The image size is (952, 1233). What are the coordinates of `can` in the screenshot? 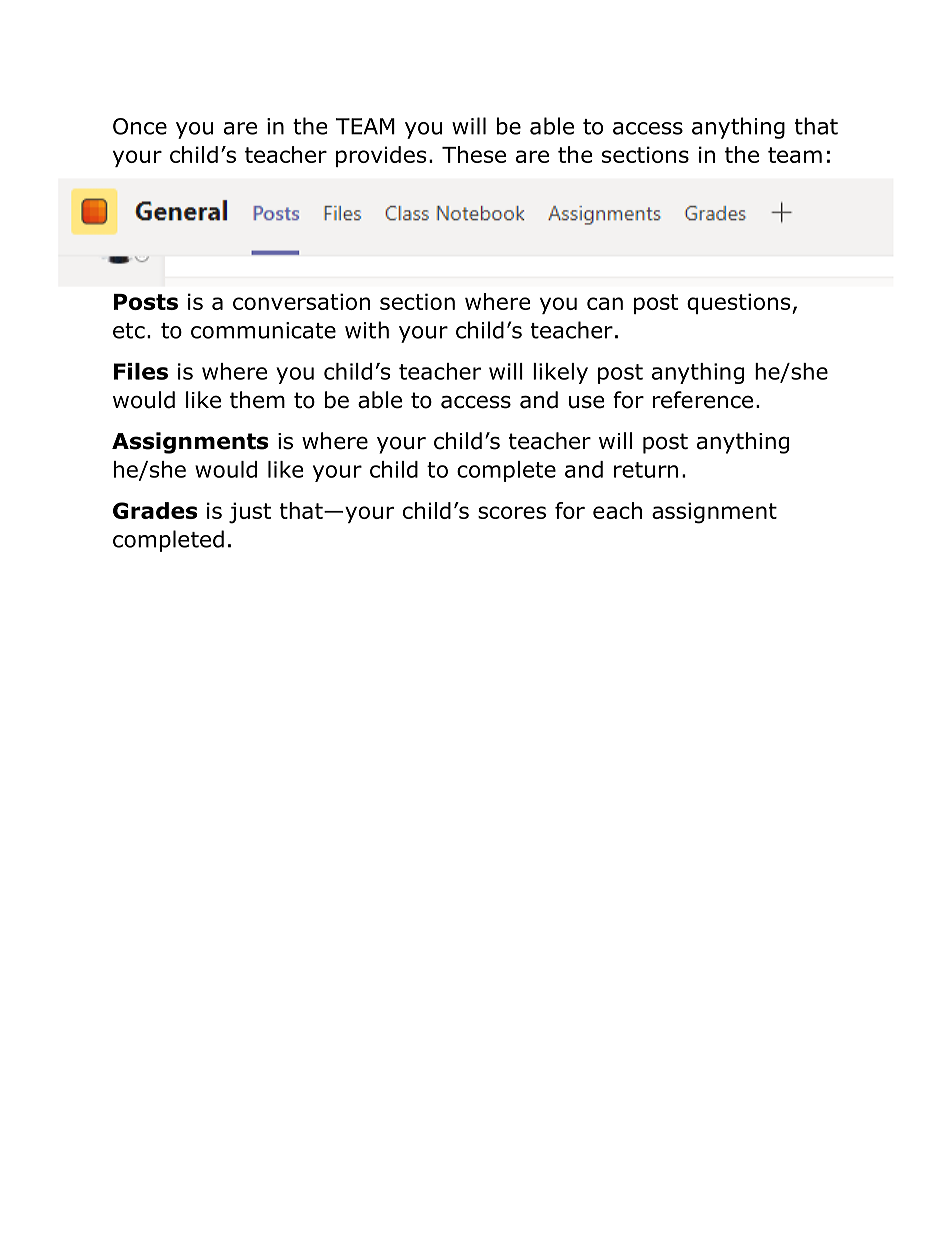 It's located at (605, 303).
